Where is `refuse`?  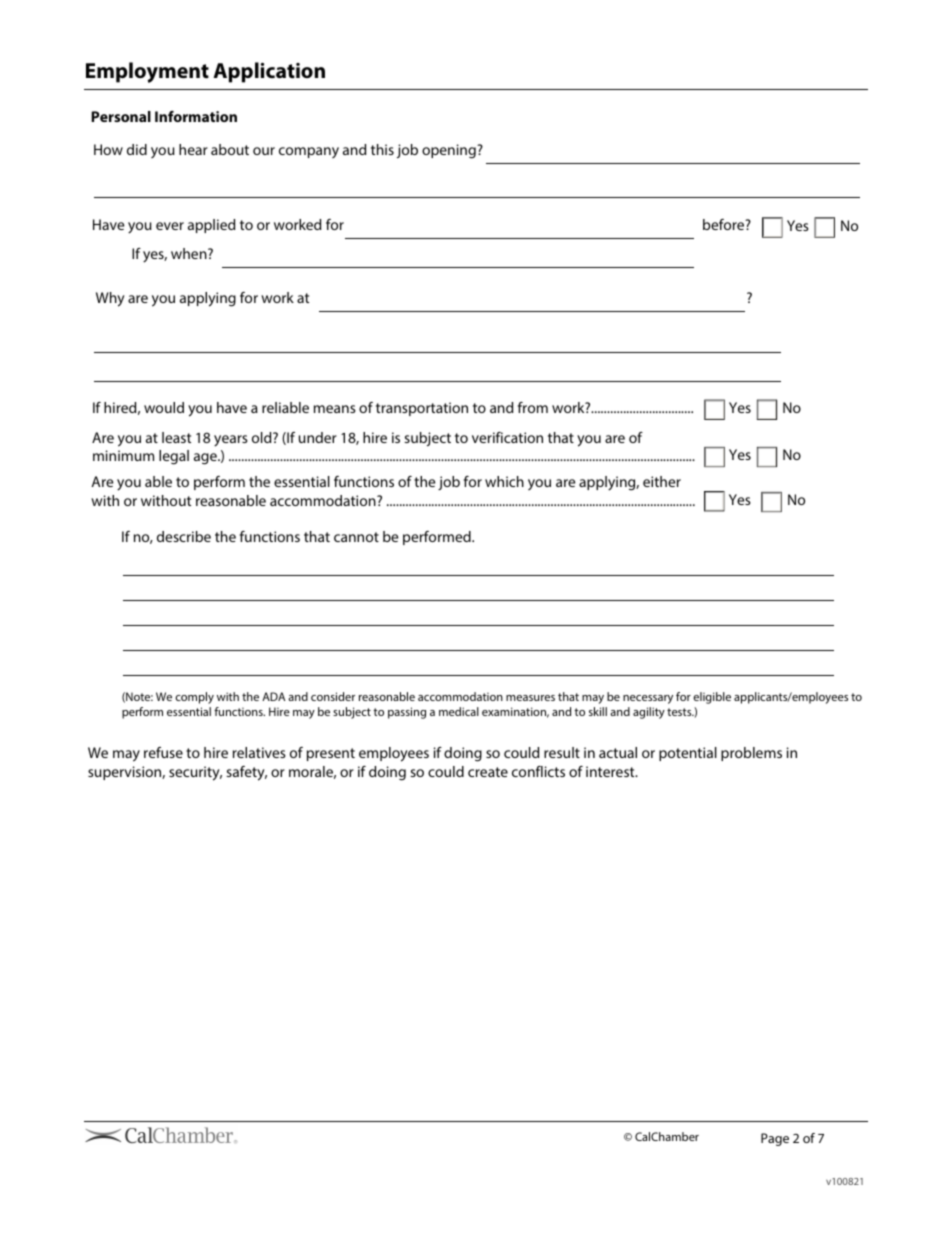 refuse is located at coordinates (163, 752).
